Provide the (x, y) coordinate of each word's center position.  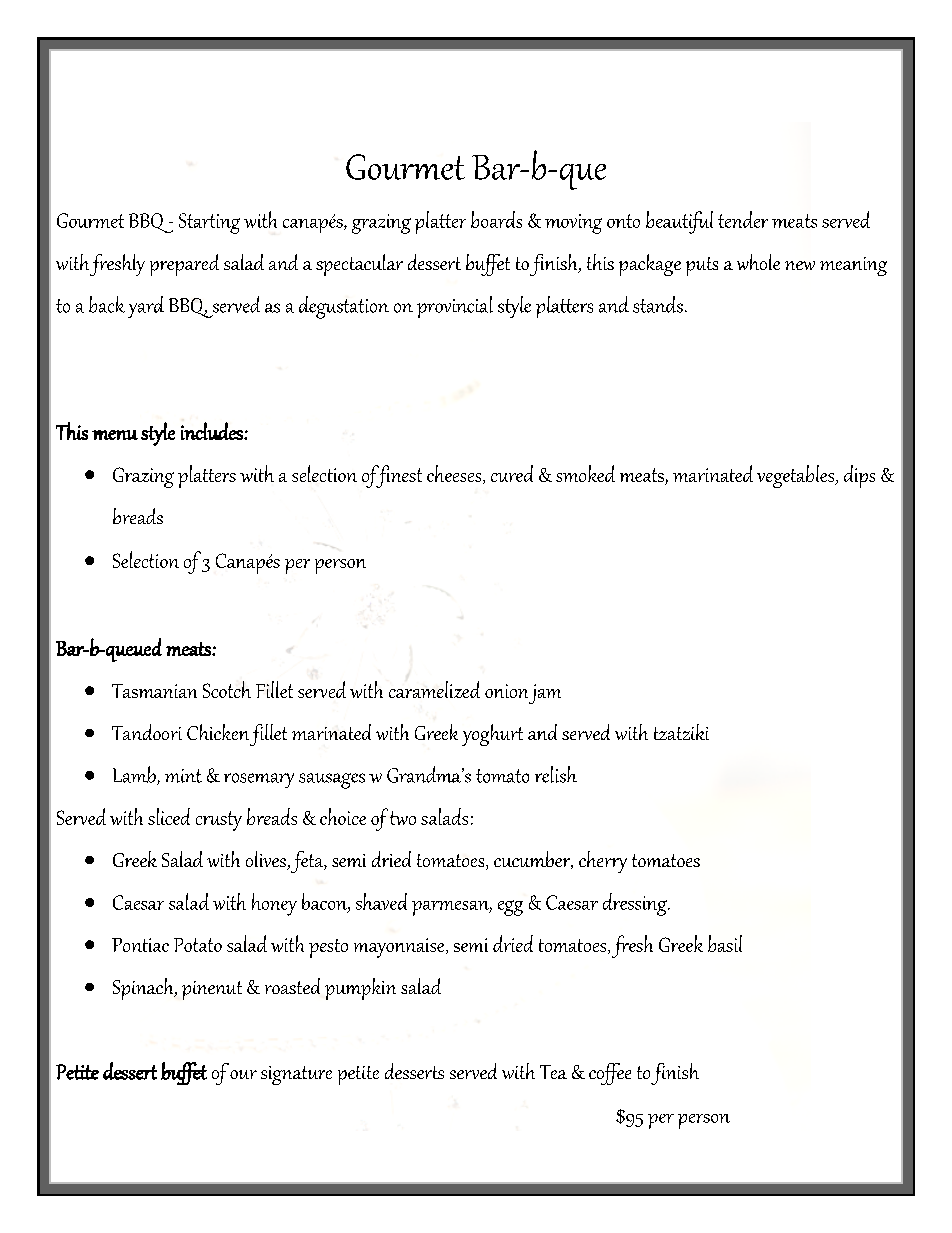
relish (556, 774)
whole (758, 262)
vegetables (797, 476)
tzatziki (681, 732)
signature (296, 1075)
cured (512, 473)
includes (213, 431)
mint (183, 776)
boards (496, 219)
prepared (184, 265)
